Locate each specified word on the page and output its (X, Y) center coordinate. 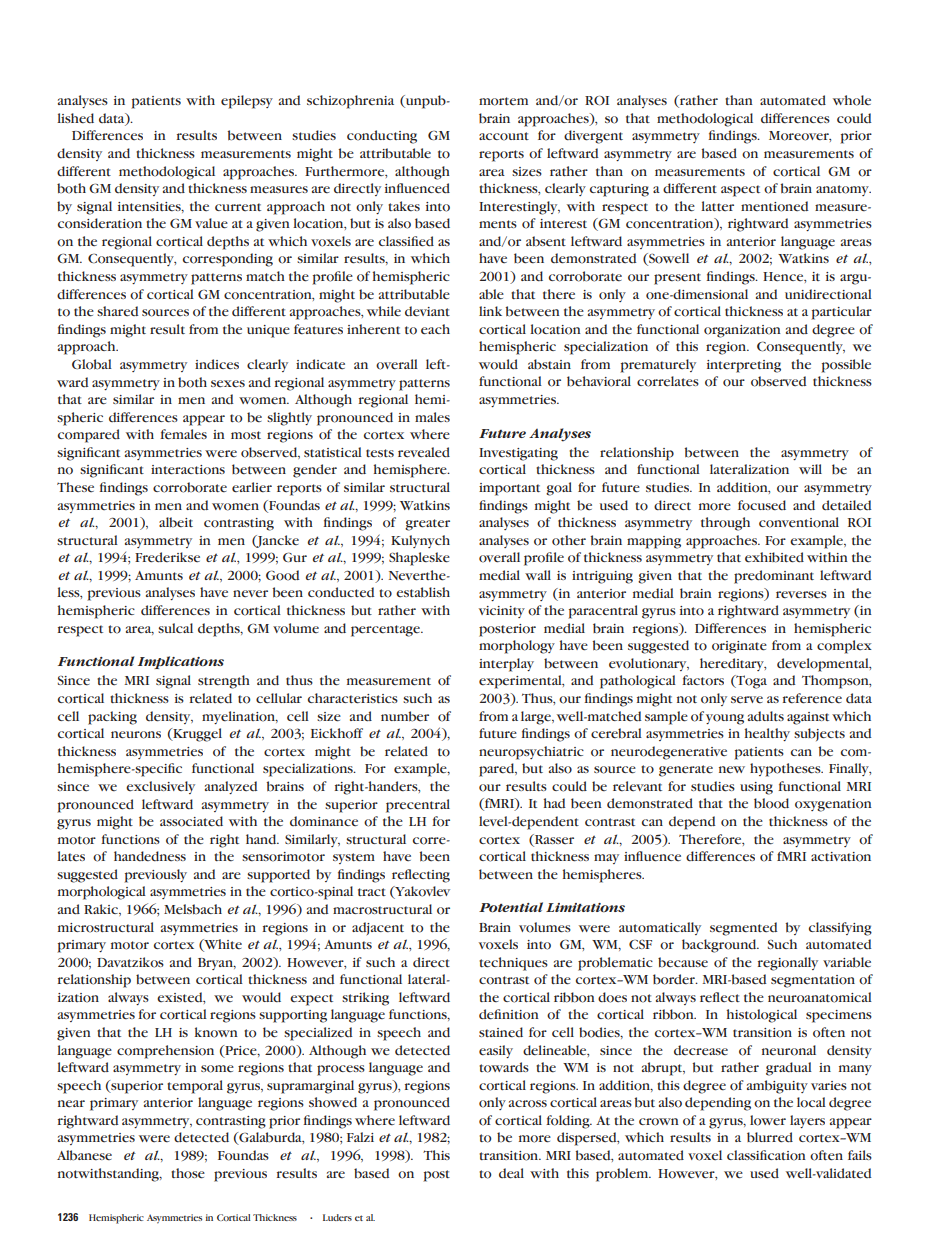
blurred (770, 1137)
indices (217, 364)
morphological (102, 893)
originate (739, 647)
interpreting (744, 366)
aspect (740, 191)
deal (511, 1173)
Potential (511, 907)
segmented (743, 929)
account (504, 136)
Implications (181, 662)
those (188, 1173)
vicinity (502, 612)
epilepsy (247, 102)
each (435, 329)
